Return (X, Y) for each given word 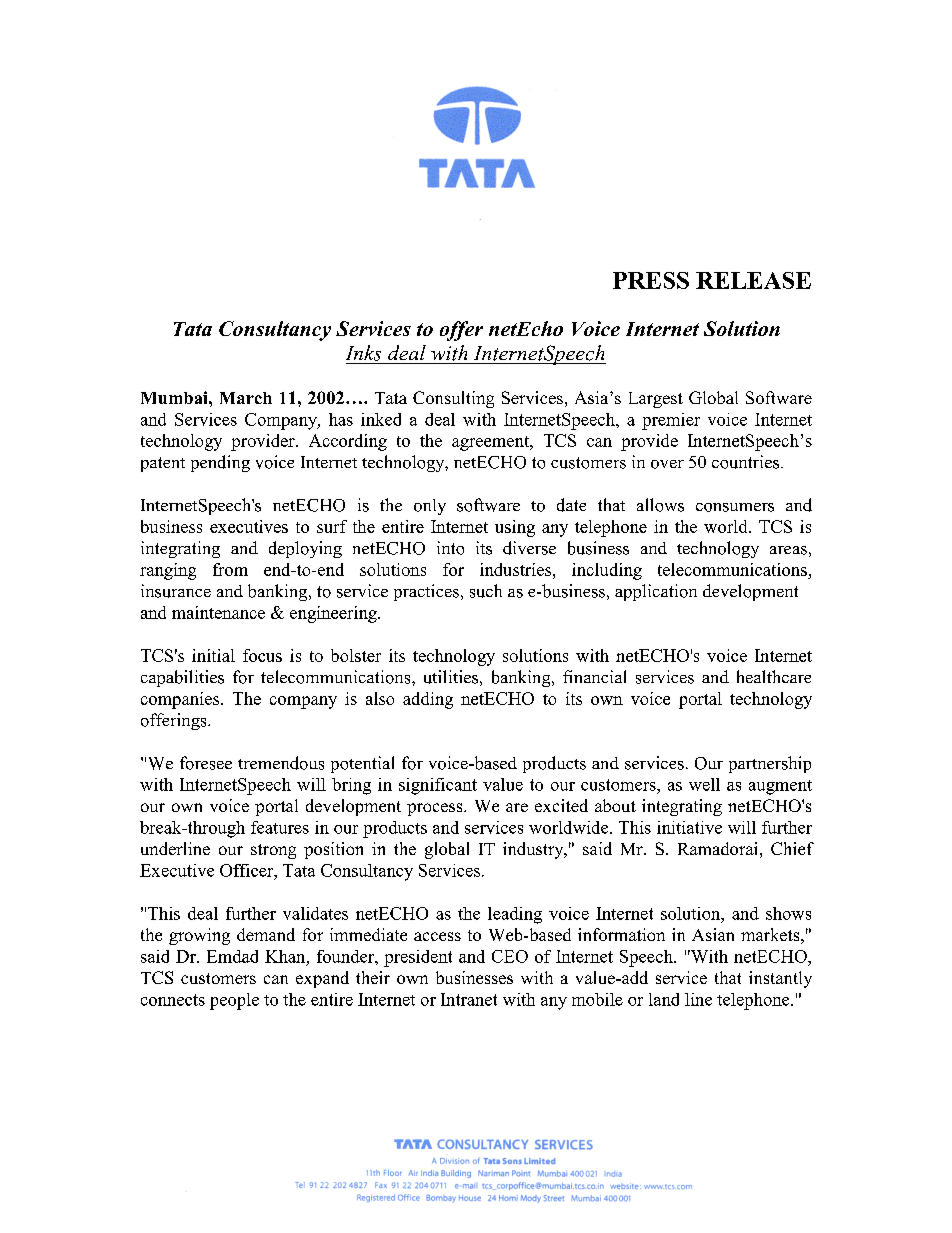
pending (220, 463)
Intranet (469, 999)
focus (262, 655)
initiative (689, 827)
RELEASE (753, 280)
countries (747, 462)
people (234, 1001)
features (280, 827)
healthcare (774, 676)
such (486, 591)
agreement (492, 443)
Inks (363, 353)
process (436, 809)
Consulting (453, 399)
